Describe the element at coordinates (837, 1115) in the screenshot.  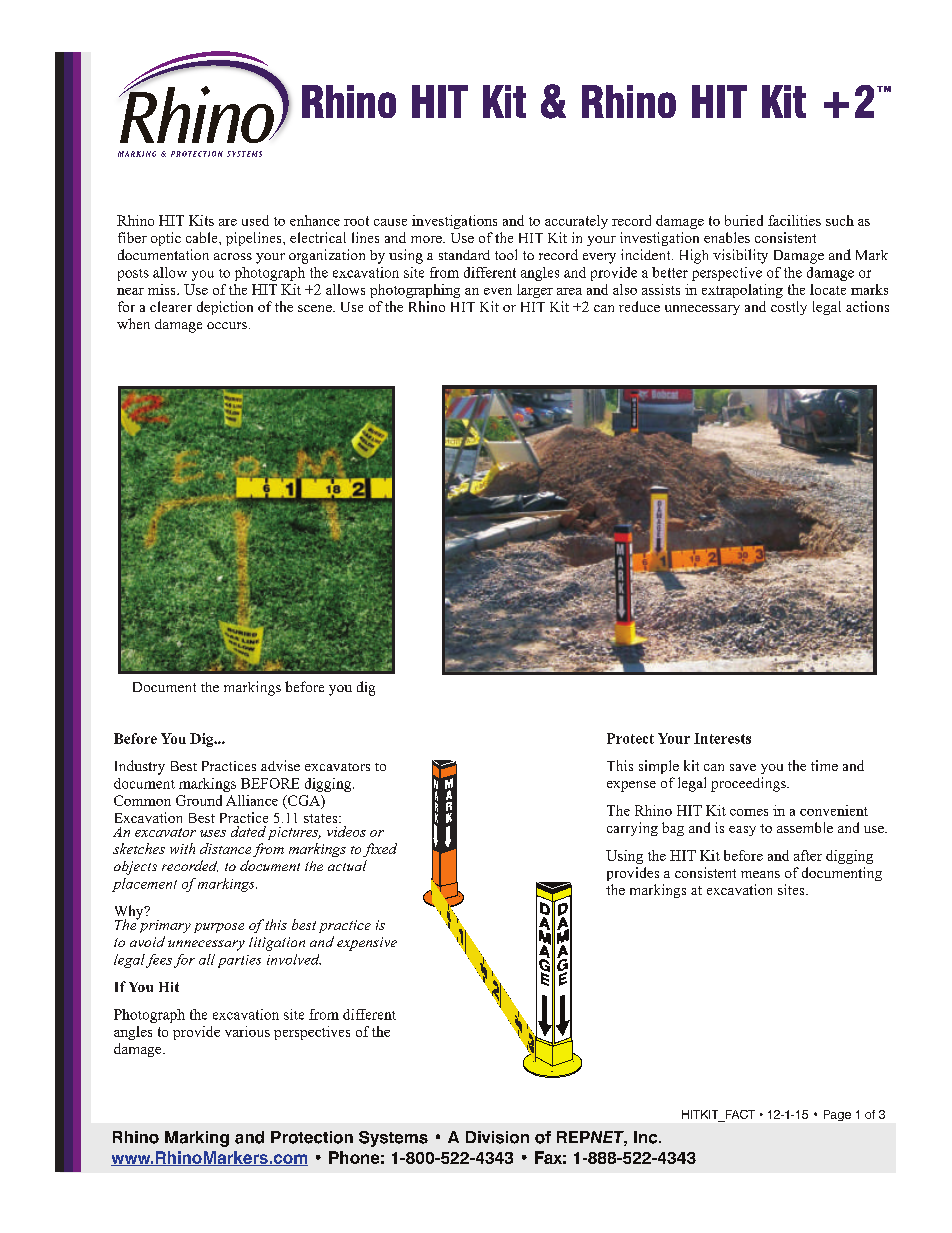
I see `Page` at that location.
